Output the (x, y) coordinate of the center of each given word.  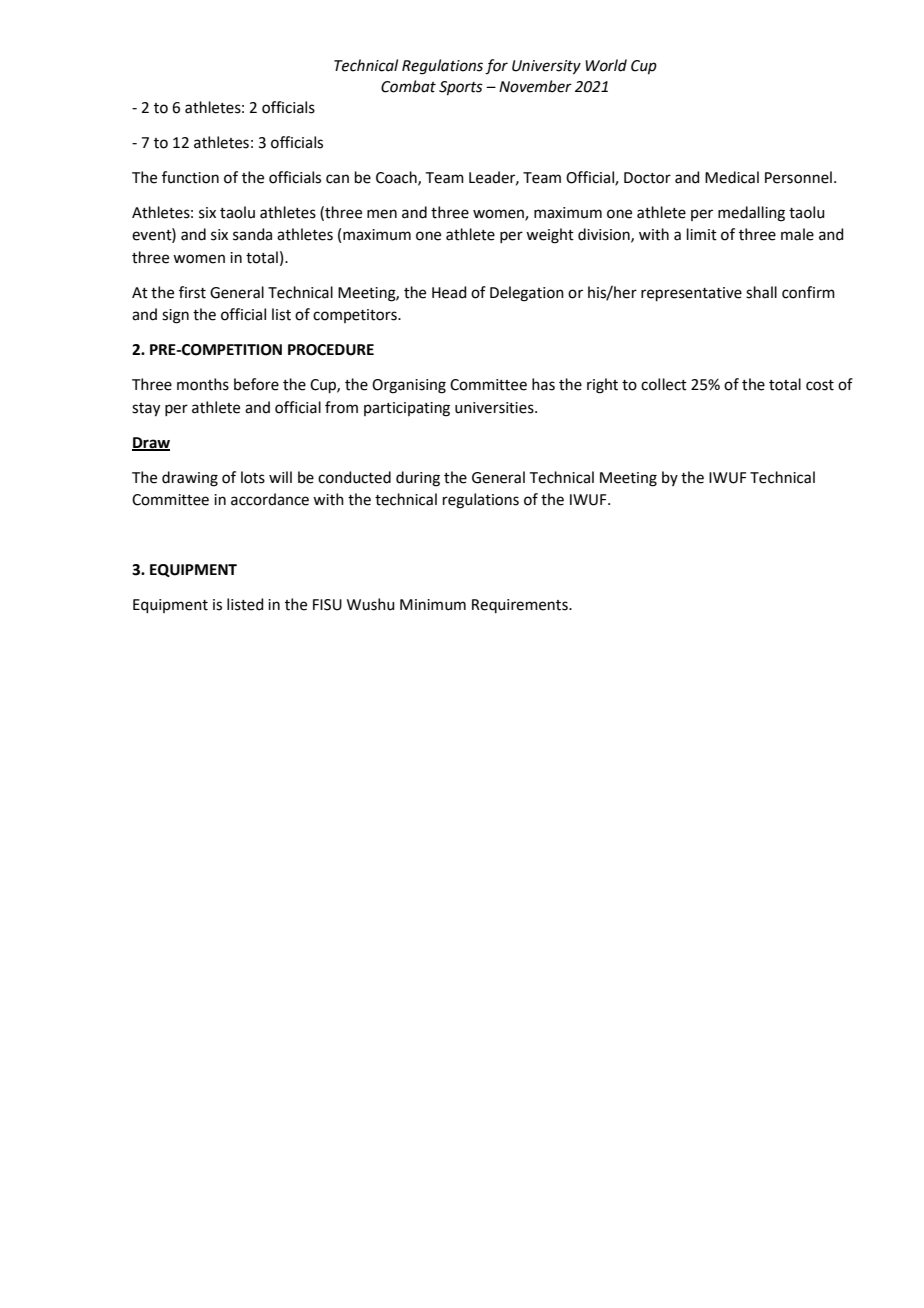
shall (761, 292)
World (606, 65)
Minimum (433, 605)
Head (449, 292)
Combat (408, 86)
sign (175, 316)
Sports (461, 88)
